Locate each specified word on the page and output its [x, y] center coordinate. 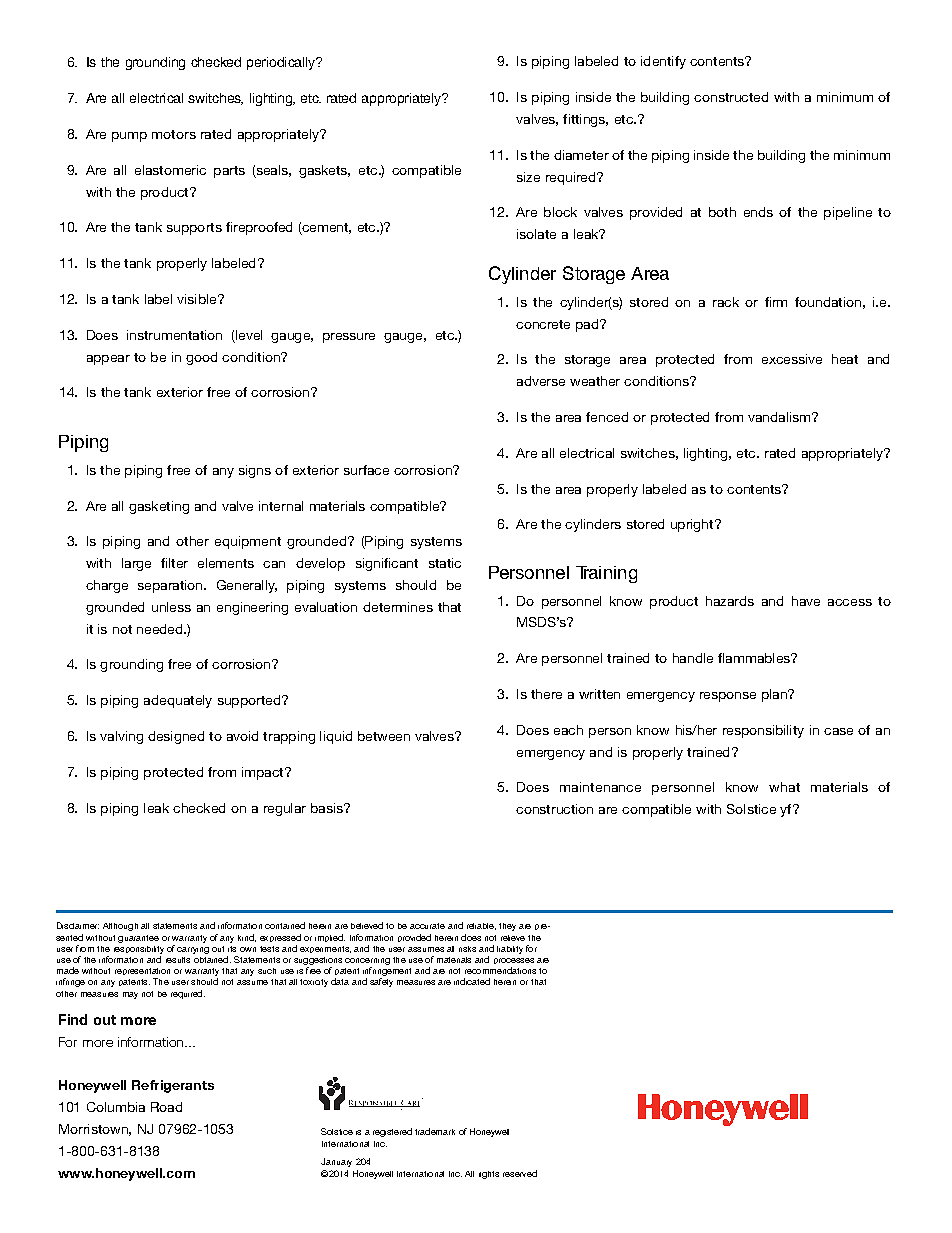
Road [166, 1107]
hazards [730, 601]
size [528, 177]
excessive [792, 359]
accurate [427, 926]
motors [174, 134]
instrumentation [174, 335]
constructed [731, 97]
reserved [520, 1173]
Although [120, 927]
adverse [541, 381]
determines [398, 607]
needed [161, 629]
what [784, 787]
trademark [435, 1131]
